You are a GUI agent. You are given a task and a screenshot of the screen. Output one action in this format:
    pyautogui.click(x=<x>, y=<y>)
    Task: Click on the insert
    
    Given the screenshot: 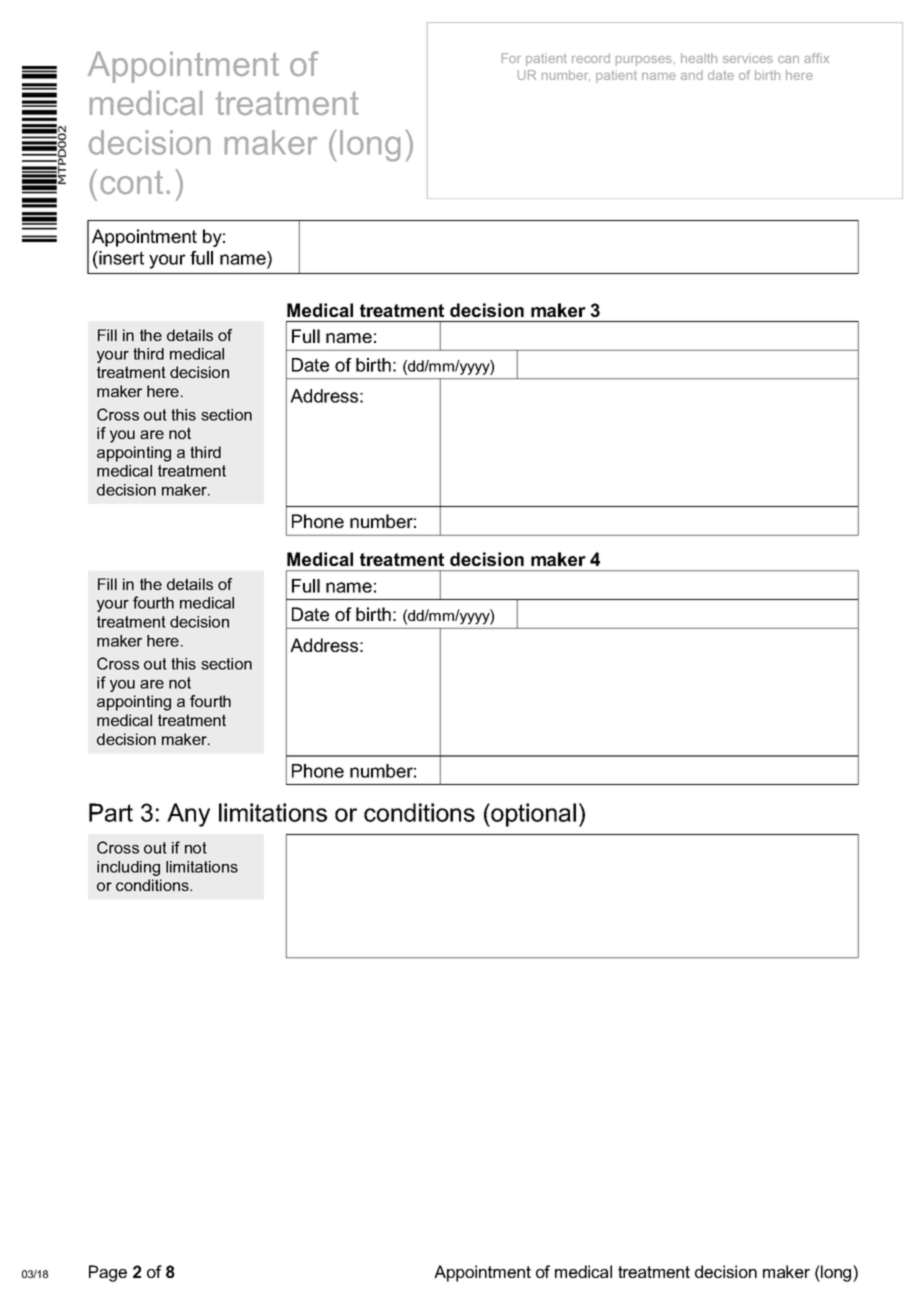 What is the action you would take?
    pyautogui.click(x=120, y=258)
